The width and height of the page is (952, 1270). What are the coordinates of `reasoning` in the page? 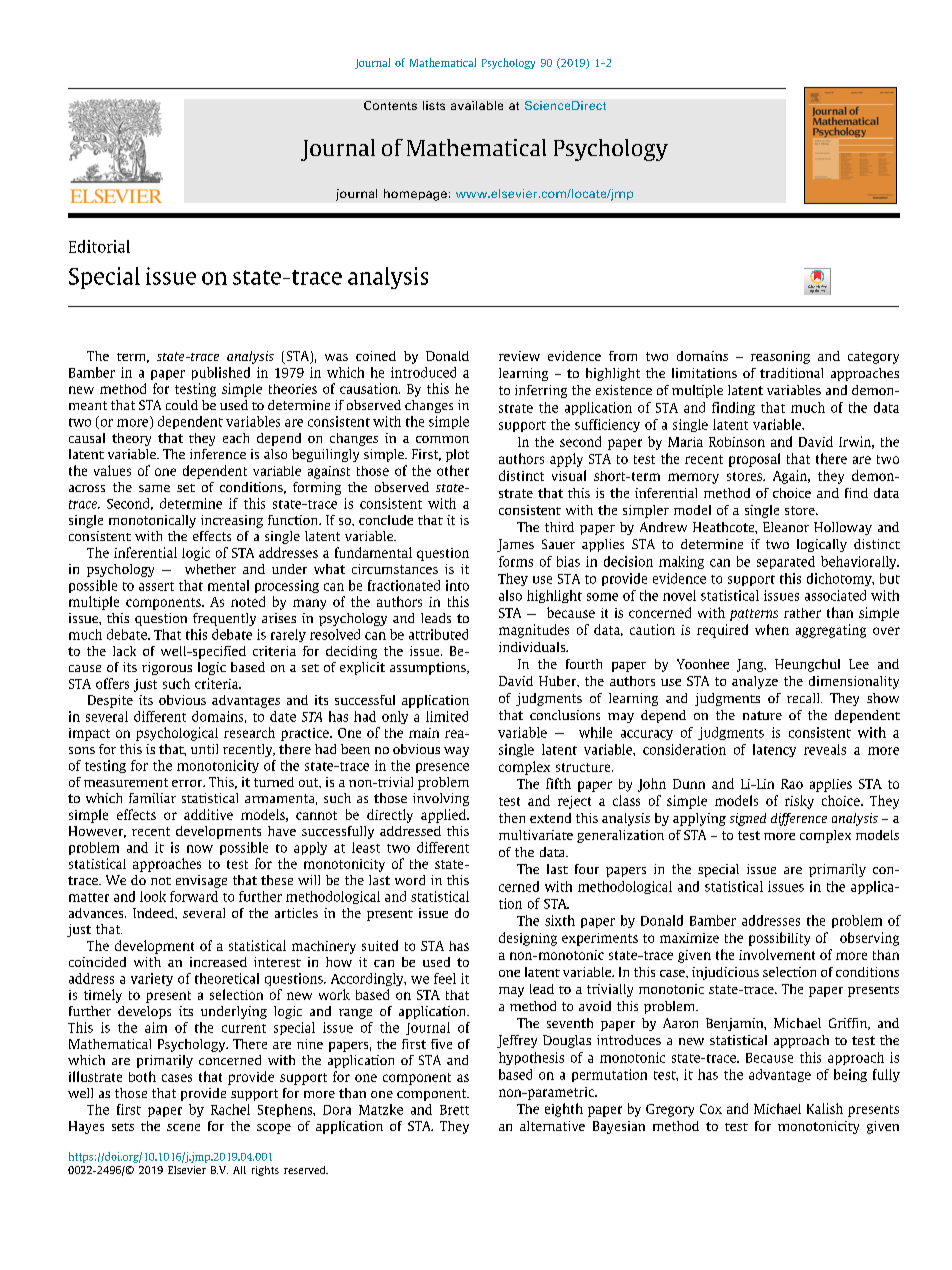 It's located at (780, 357).
